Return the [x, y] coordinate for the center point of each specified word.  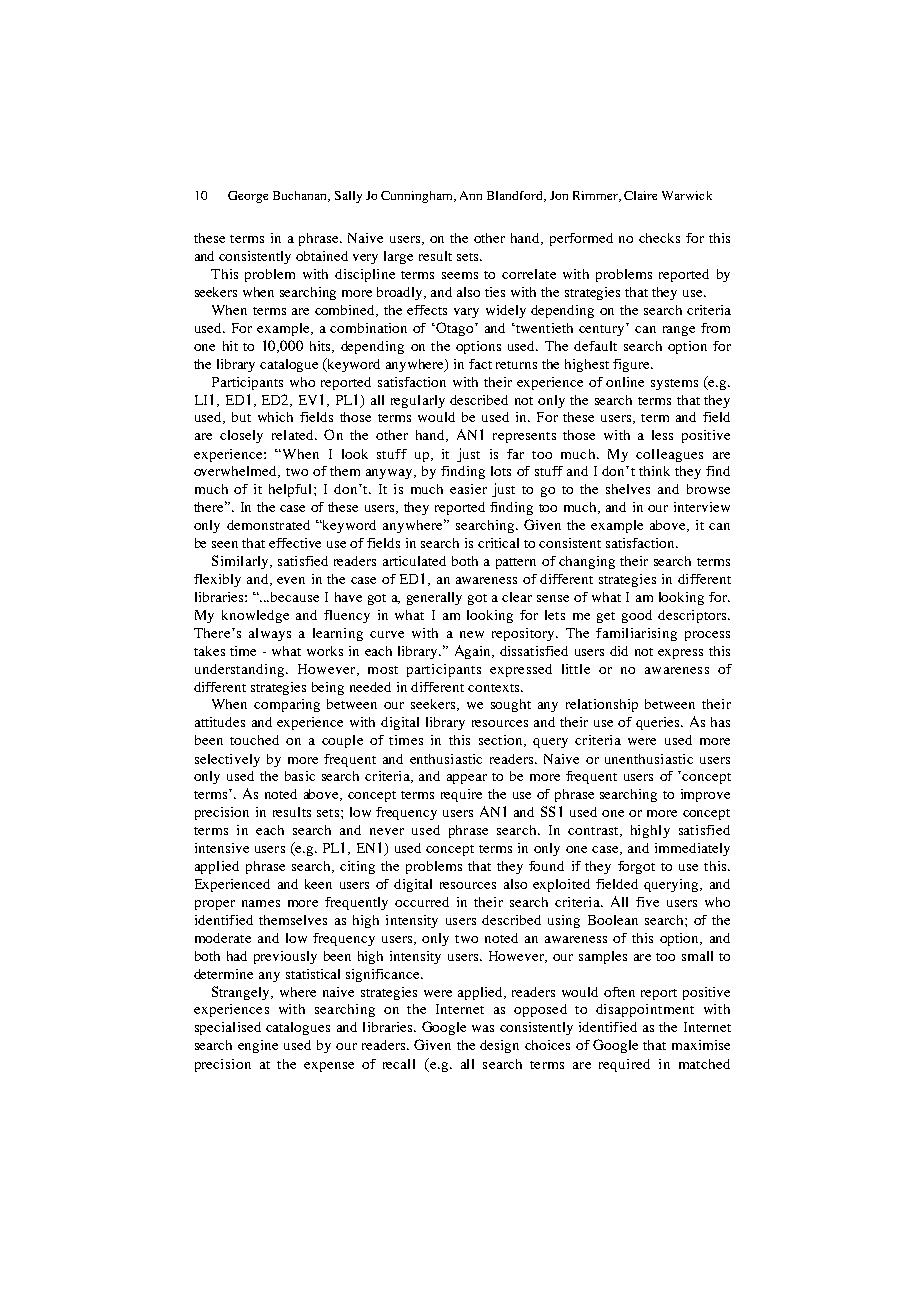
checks [659, 238]
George [248, 197]
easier [468, 489]
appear [467, 779]
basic [300, 776]
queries [659, 723]
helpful [292, 490]
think [654, 471]
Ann [471, 195]
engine [258, 1046]
